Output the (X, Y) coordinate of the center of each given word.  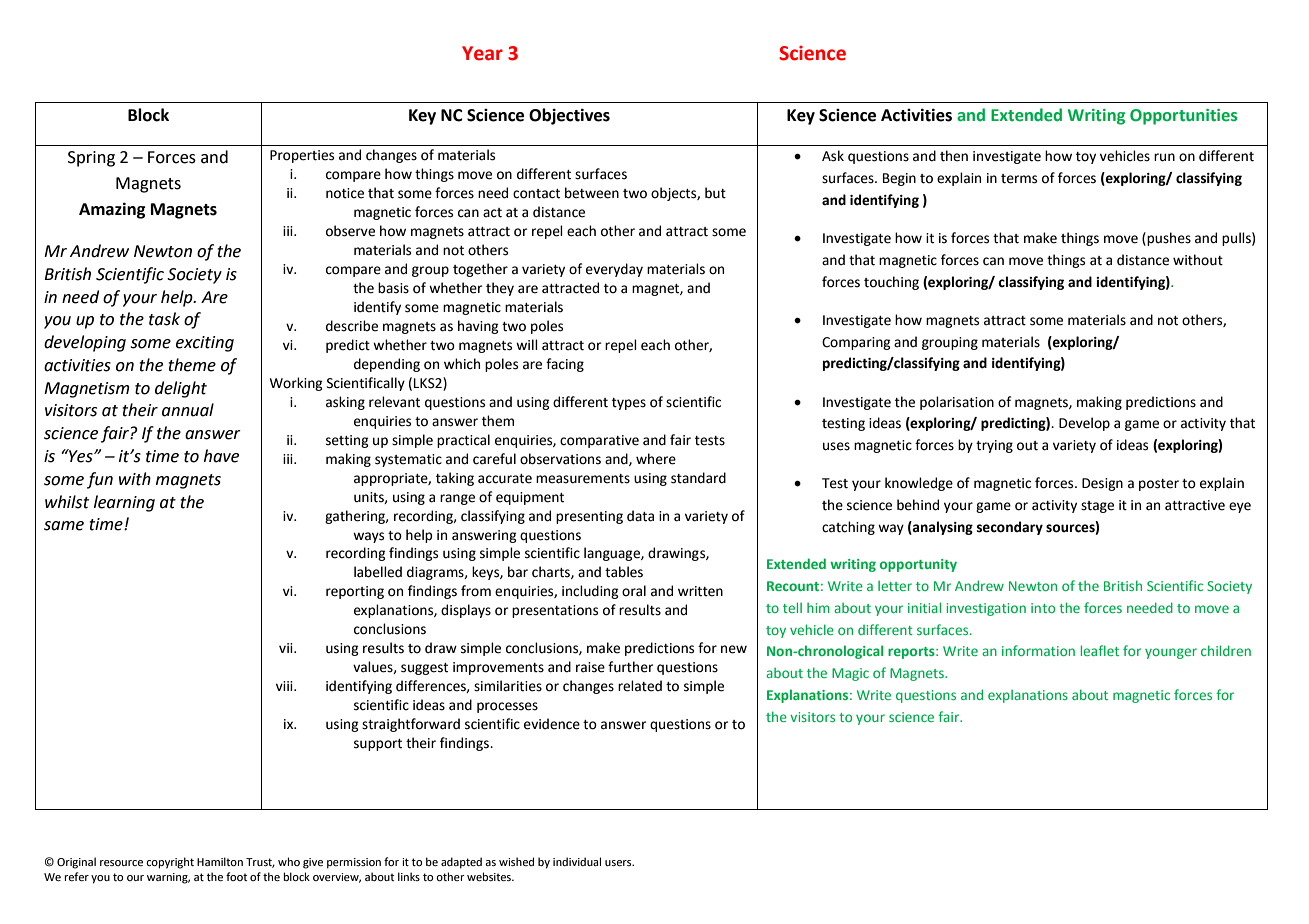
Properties (302, 156)
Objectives (569, 116)
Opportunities (1183, 117)
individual (577, 861)
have (221, 456)
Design (1102, 484)
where (656, 459)
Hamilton (220, 861)
